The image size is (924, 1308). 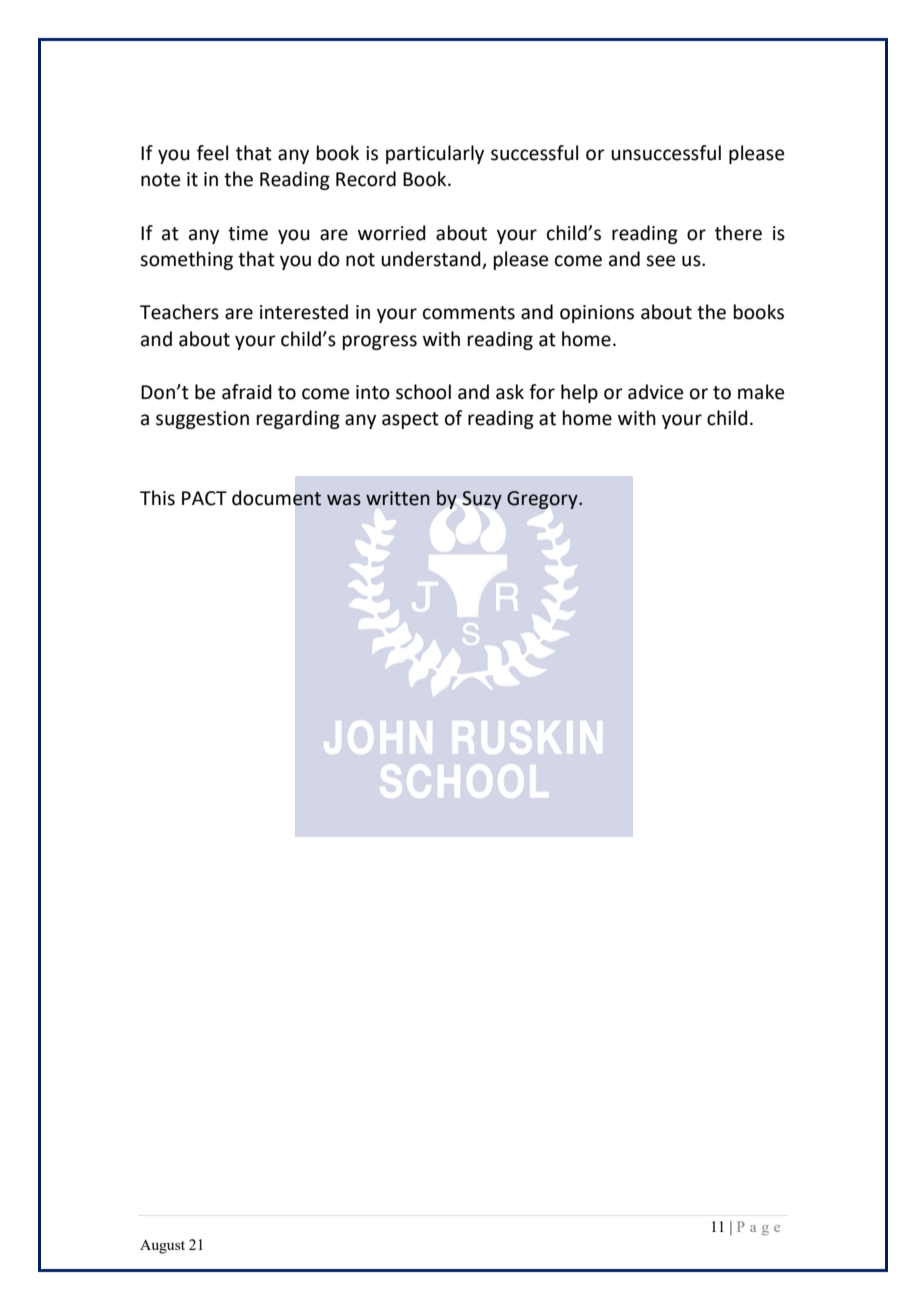 What do you see at coordinates (738, 233) in the document?
I see `there` at bounding box center [738, 233].
